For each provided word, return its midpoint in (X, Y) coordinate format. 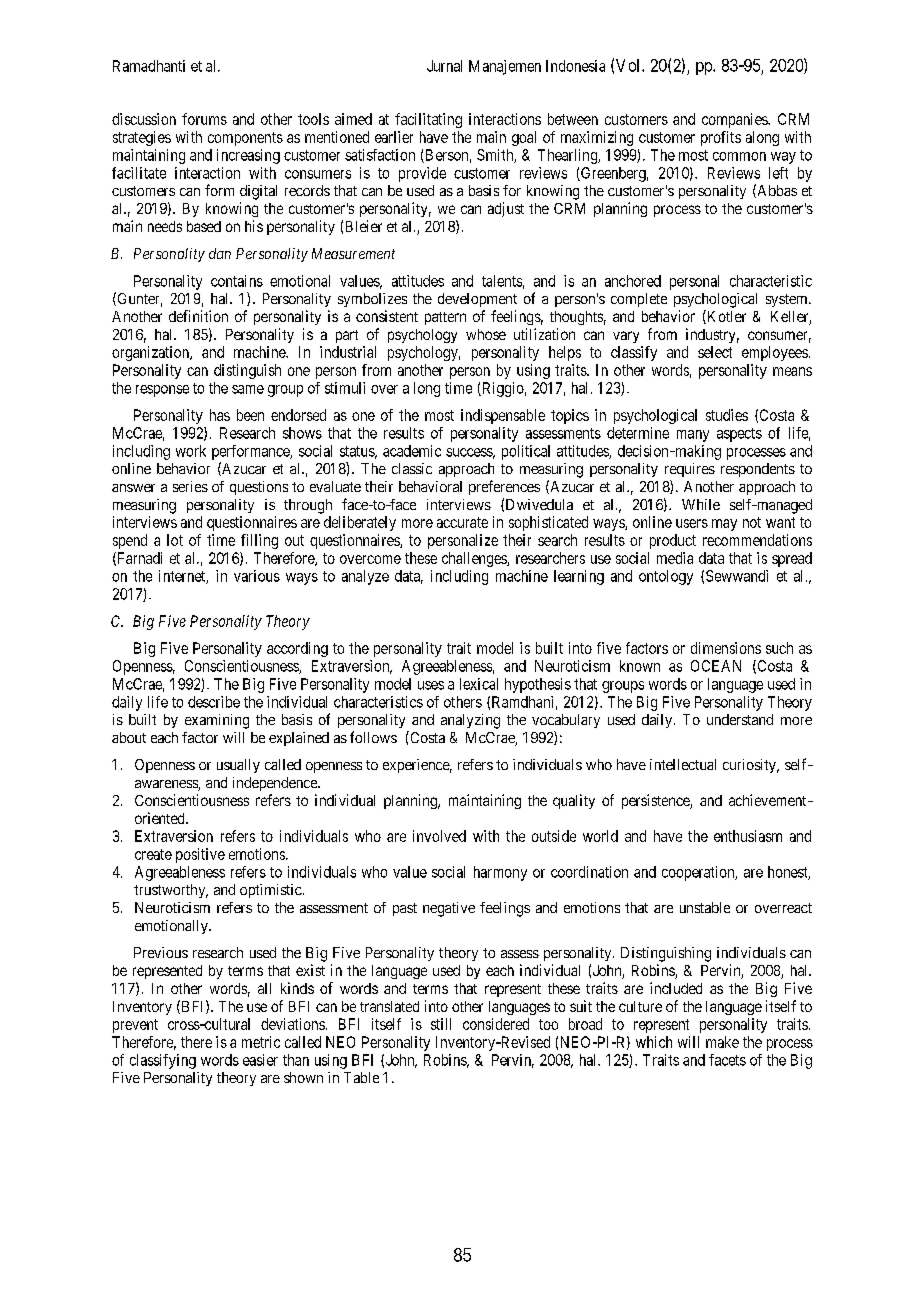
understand (740, 719)
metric (261, 1042)
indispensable (503, 416)
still (441, 1024)
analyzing (470, 721)
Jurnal (444, 66)
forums (204, 119)
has (220, 415)
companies (735, 120)
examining (217, 721)
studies (727, 415)
